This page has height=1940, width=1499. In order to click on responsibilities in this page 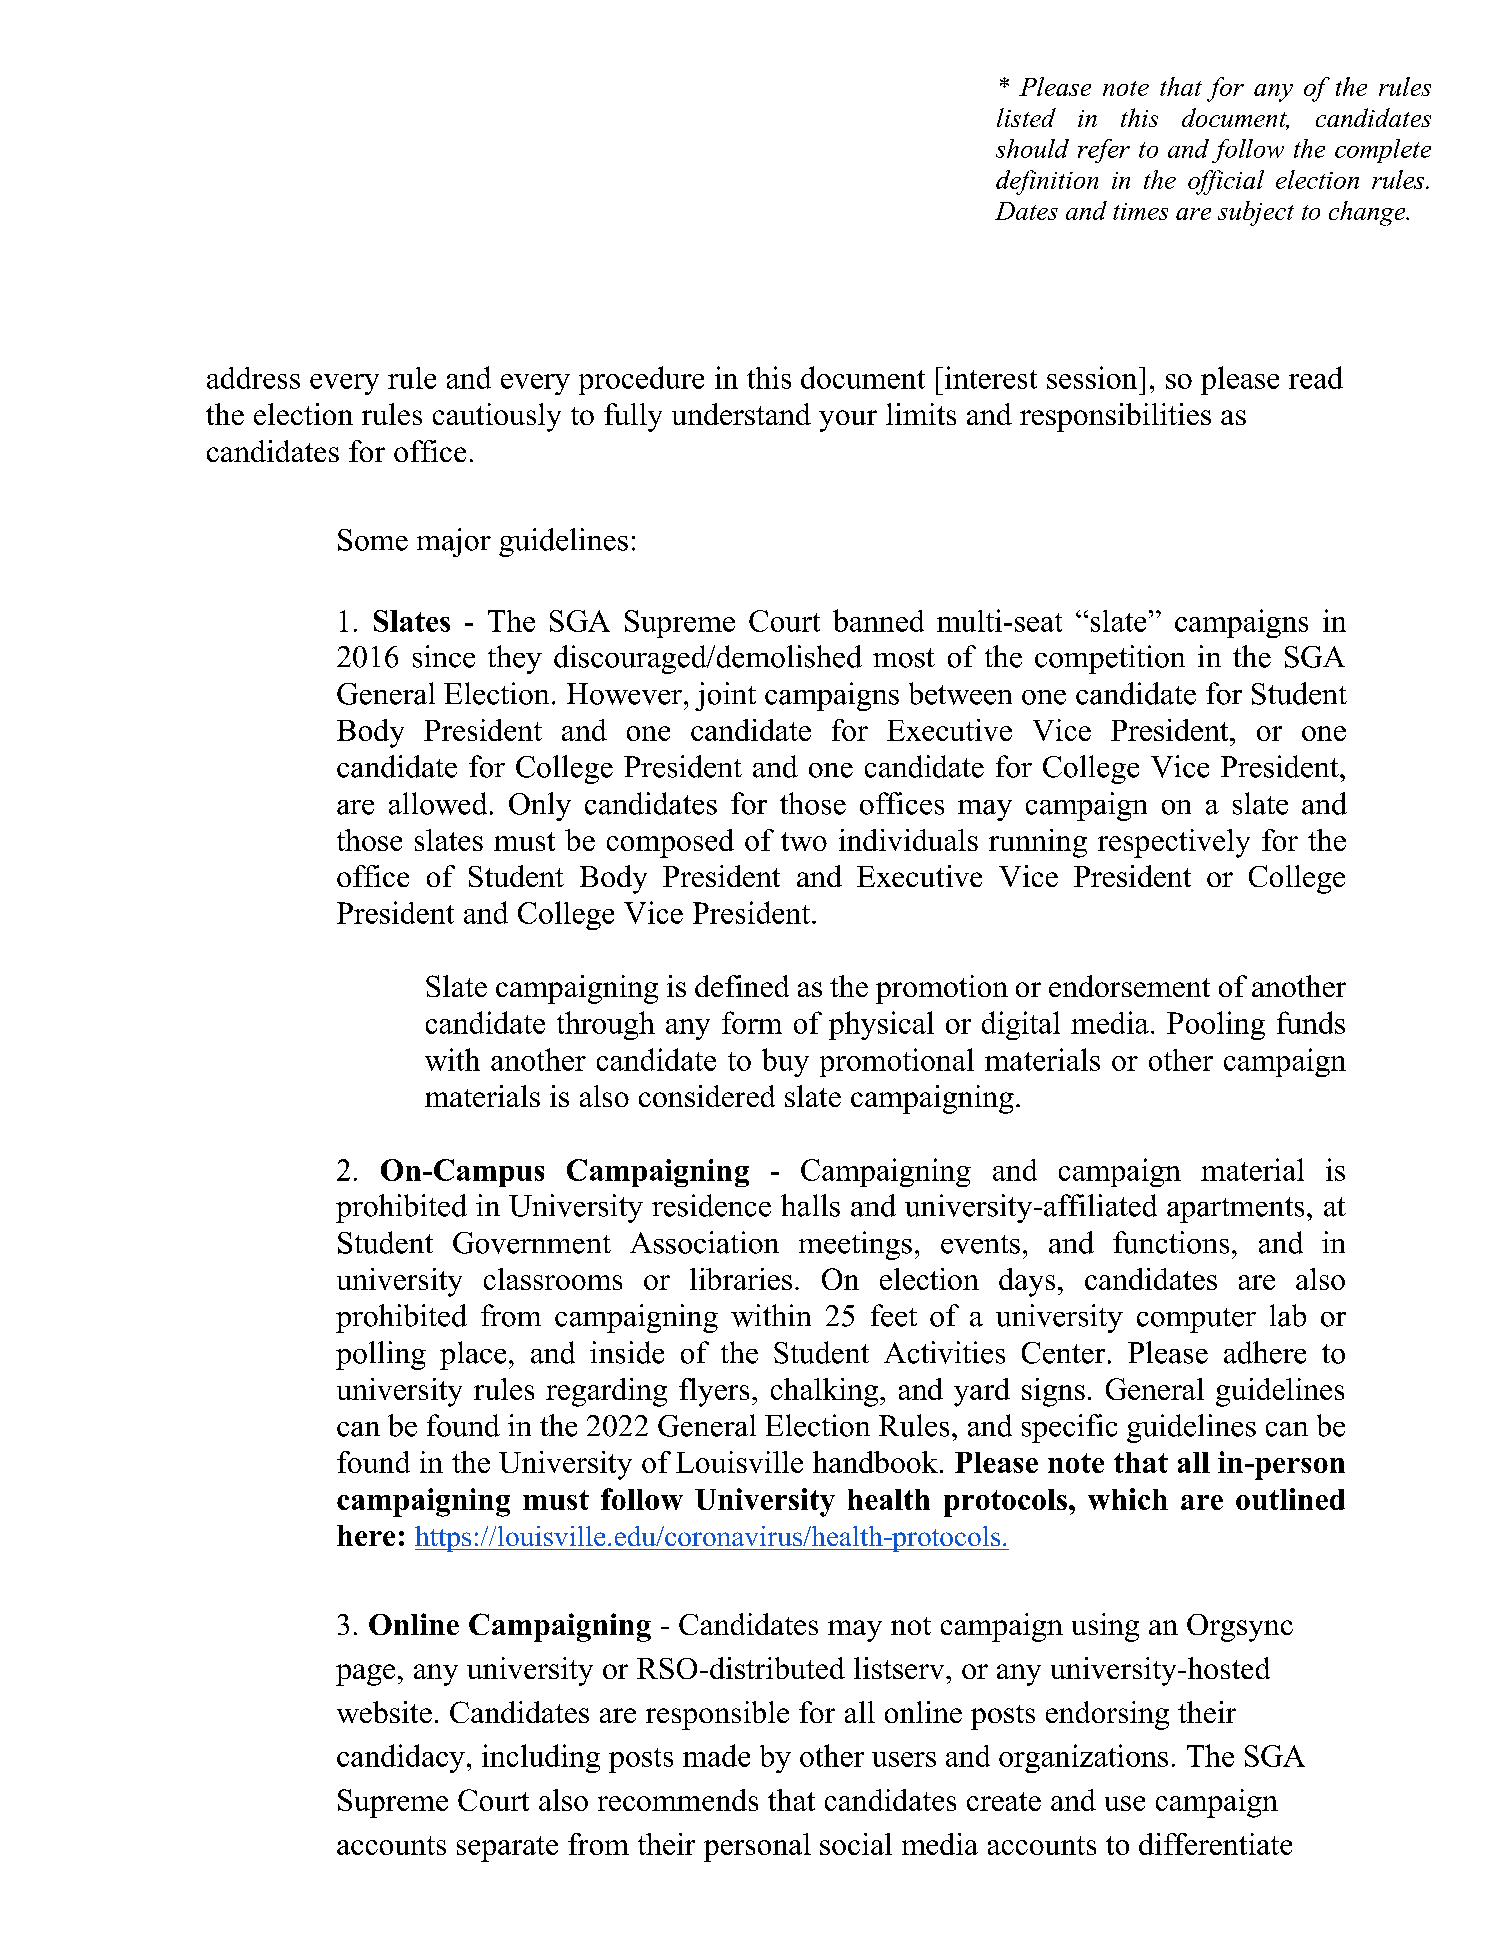, I will do `click(1115, 417)`.
